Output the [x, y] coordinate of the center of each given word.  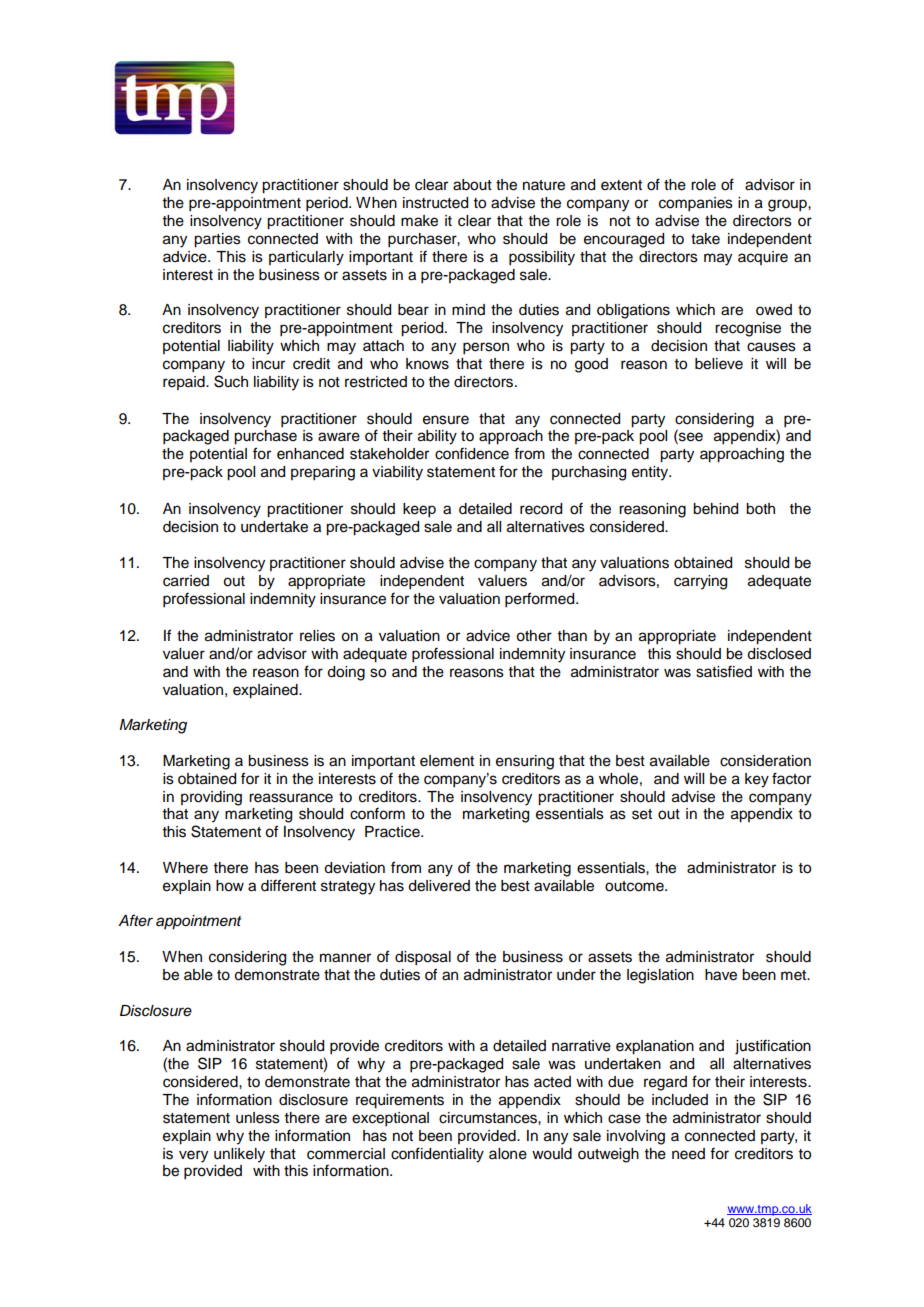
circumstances [489, 1118]
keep [419, 510]
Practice [393, 832]
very [193, 1156]
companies [696, 204]
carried [186, 581]
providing [211, 798]
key [757, 780]
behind [715, 509]
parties [217, 240]
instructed [435, 203]
